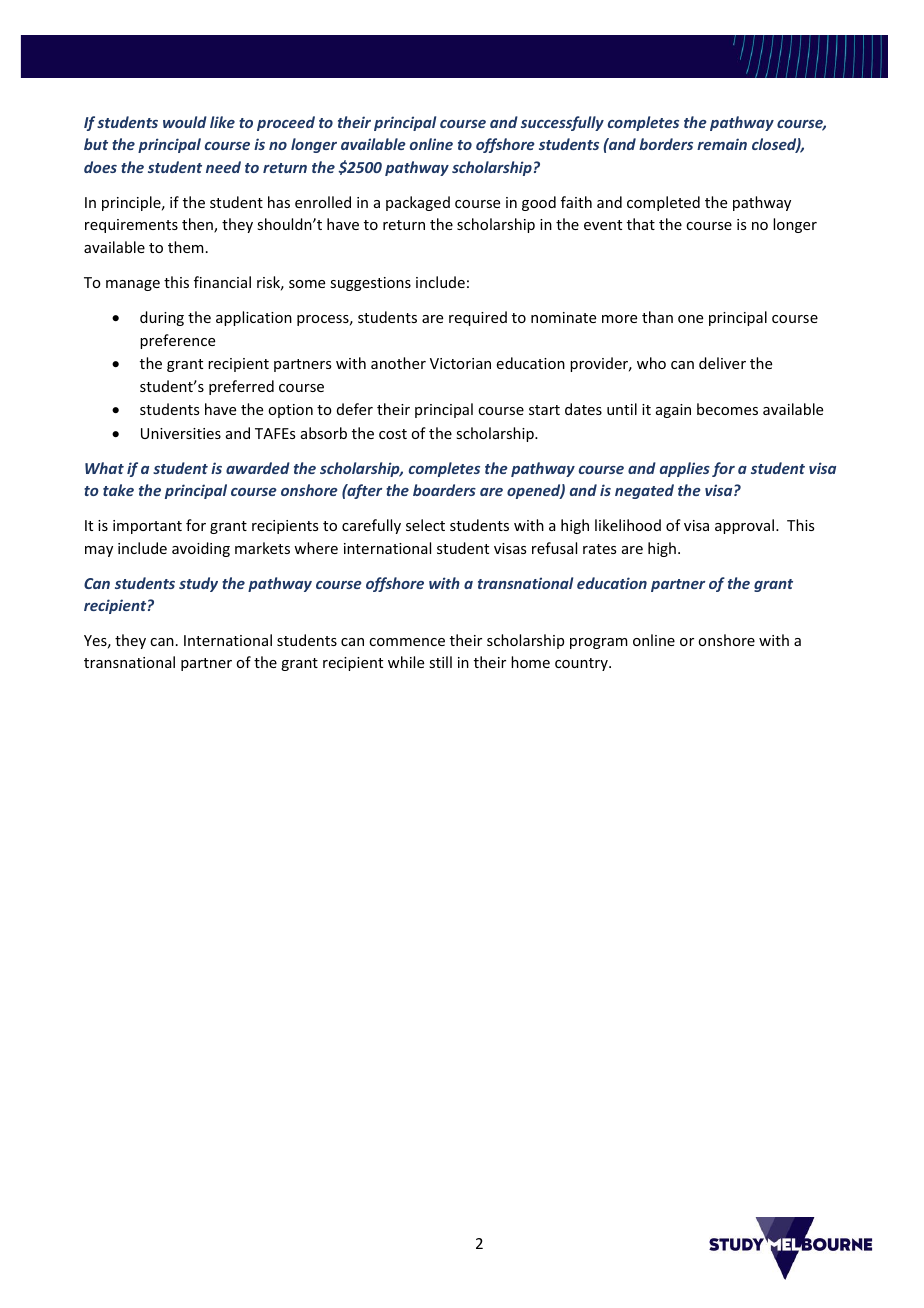 Image resolution: width=924 pixels, height=1308 pixels. What do you see at coordinates (444, 490) in the screenshot?
I see `boarders` at bounding box center [444, 490].
